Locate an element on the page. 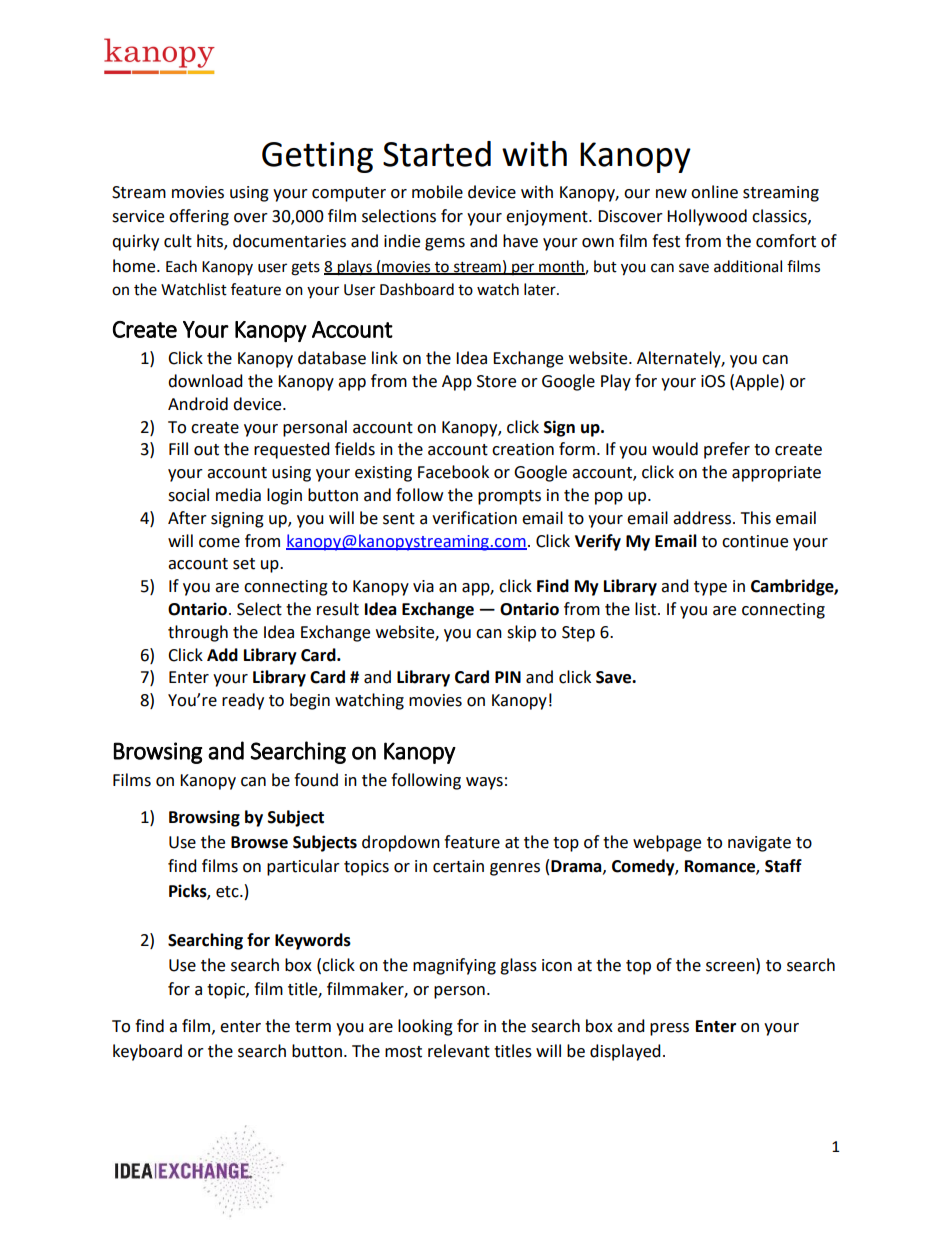 This page has width=952, height=1233. online is located at coordinates (714, 192).
